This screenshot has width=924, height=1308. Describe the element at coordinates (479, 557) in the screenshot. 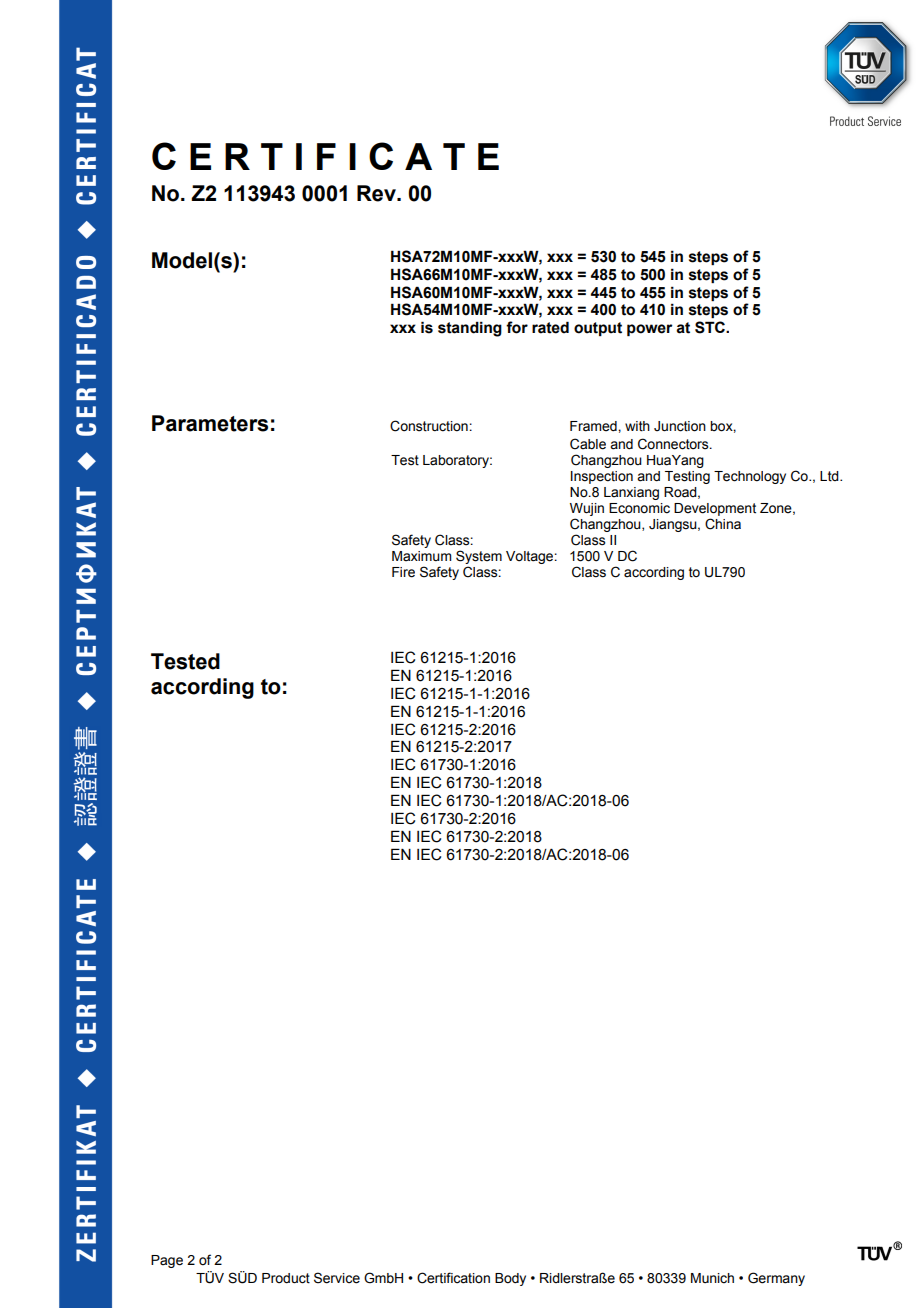

I see `System` at that location.
